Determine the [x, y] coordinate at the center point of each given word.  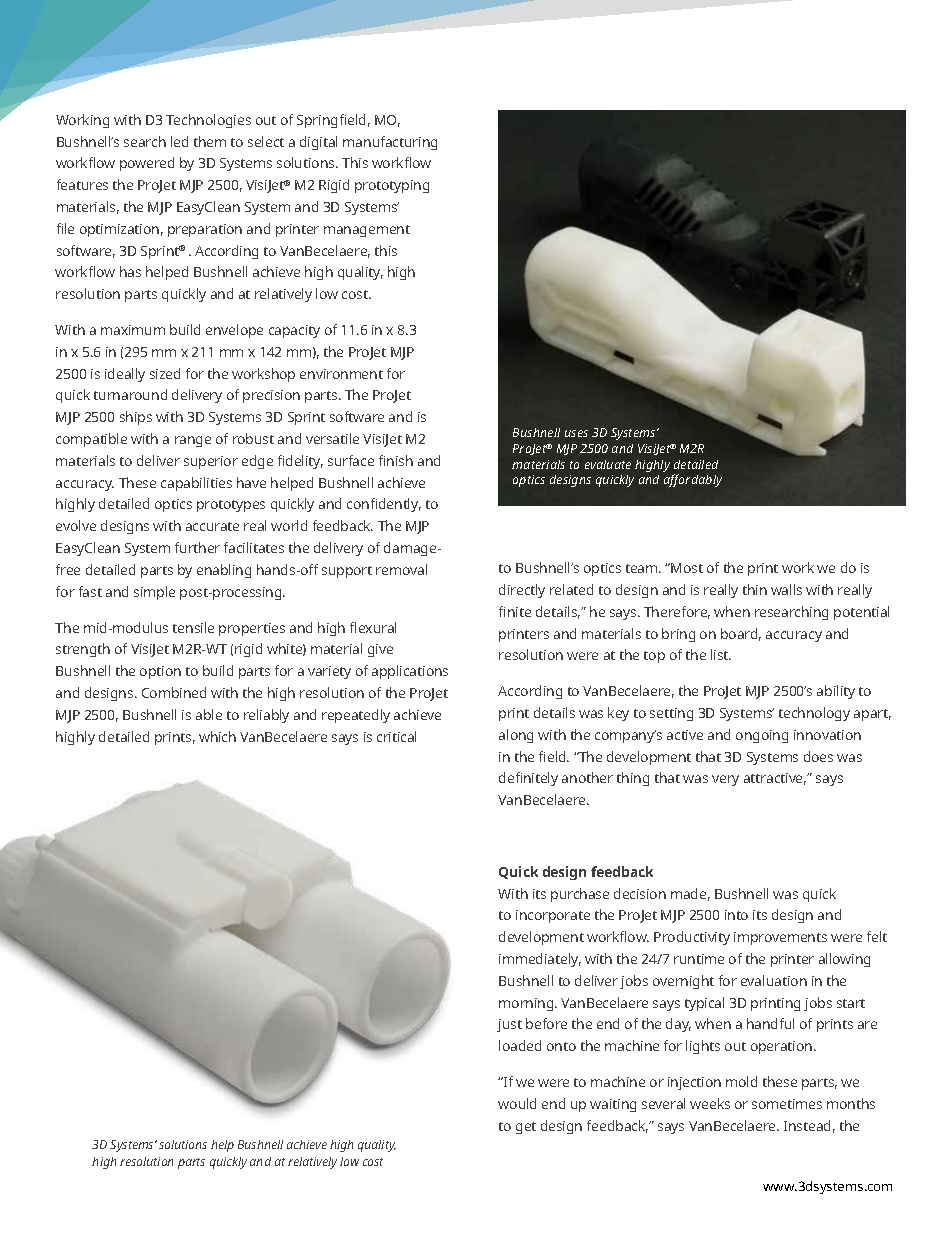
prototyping [392, 186]
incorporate [553, 916]
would [517, 1103]
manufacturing [390, 143]
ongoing [762, 736]
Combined [174, 692]
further [197, 547]
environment [341, 374]
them [210, 141]
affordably [693, 480]
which [217, 736]
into [736, 915]
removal [401, 569]
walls [786, 589]
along [516, 736]
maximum [133, 330]
